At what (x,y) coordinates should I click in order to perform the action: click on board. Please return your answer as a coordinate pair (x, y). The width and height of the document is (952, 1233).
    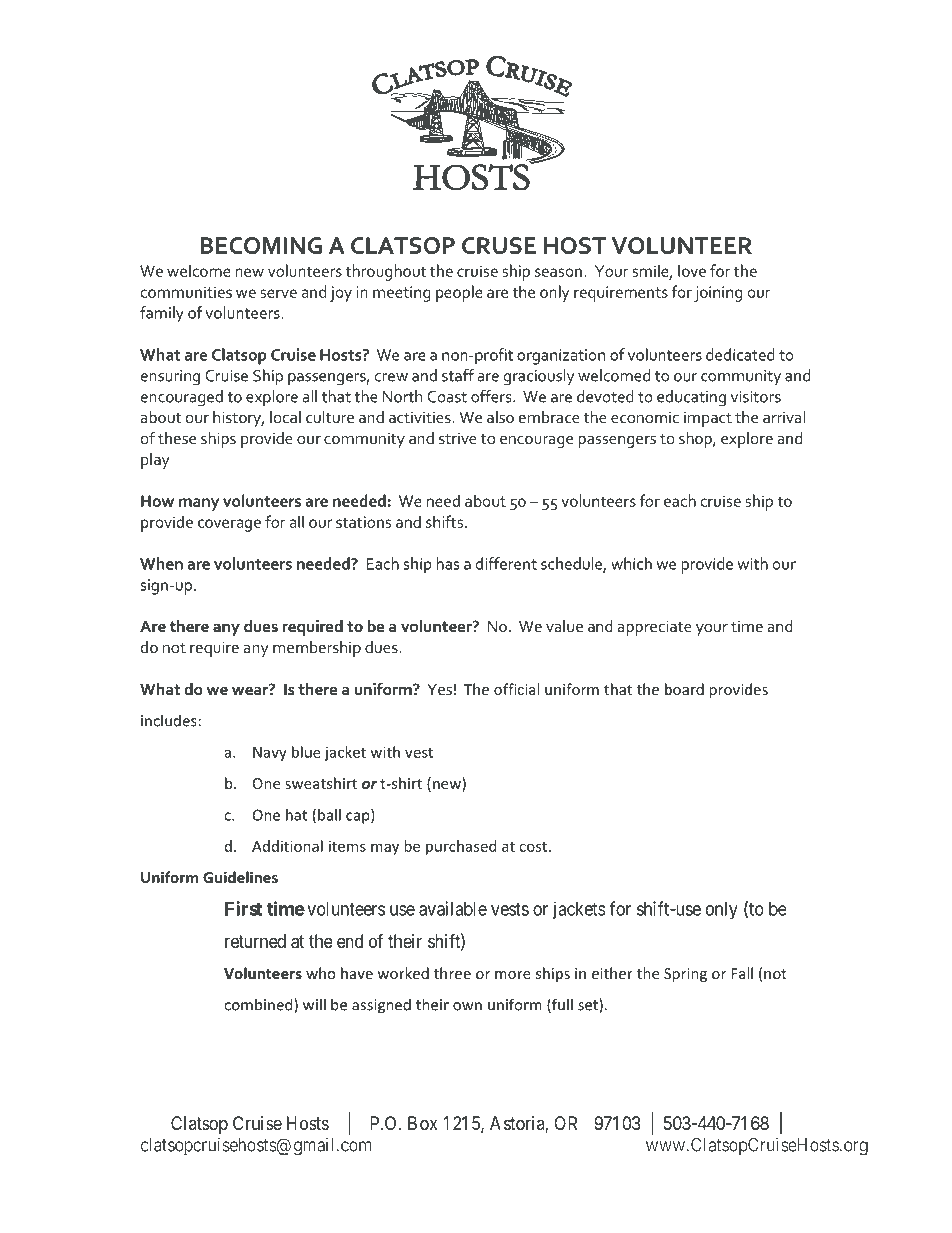
    Looking at the image, I should click on (684, 689).
